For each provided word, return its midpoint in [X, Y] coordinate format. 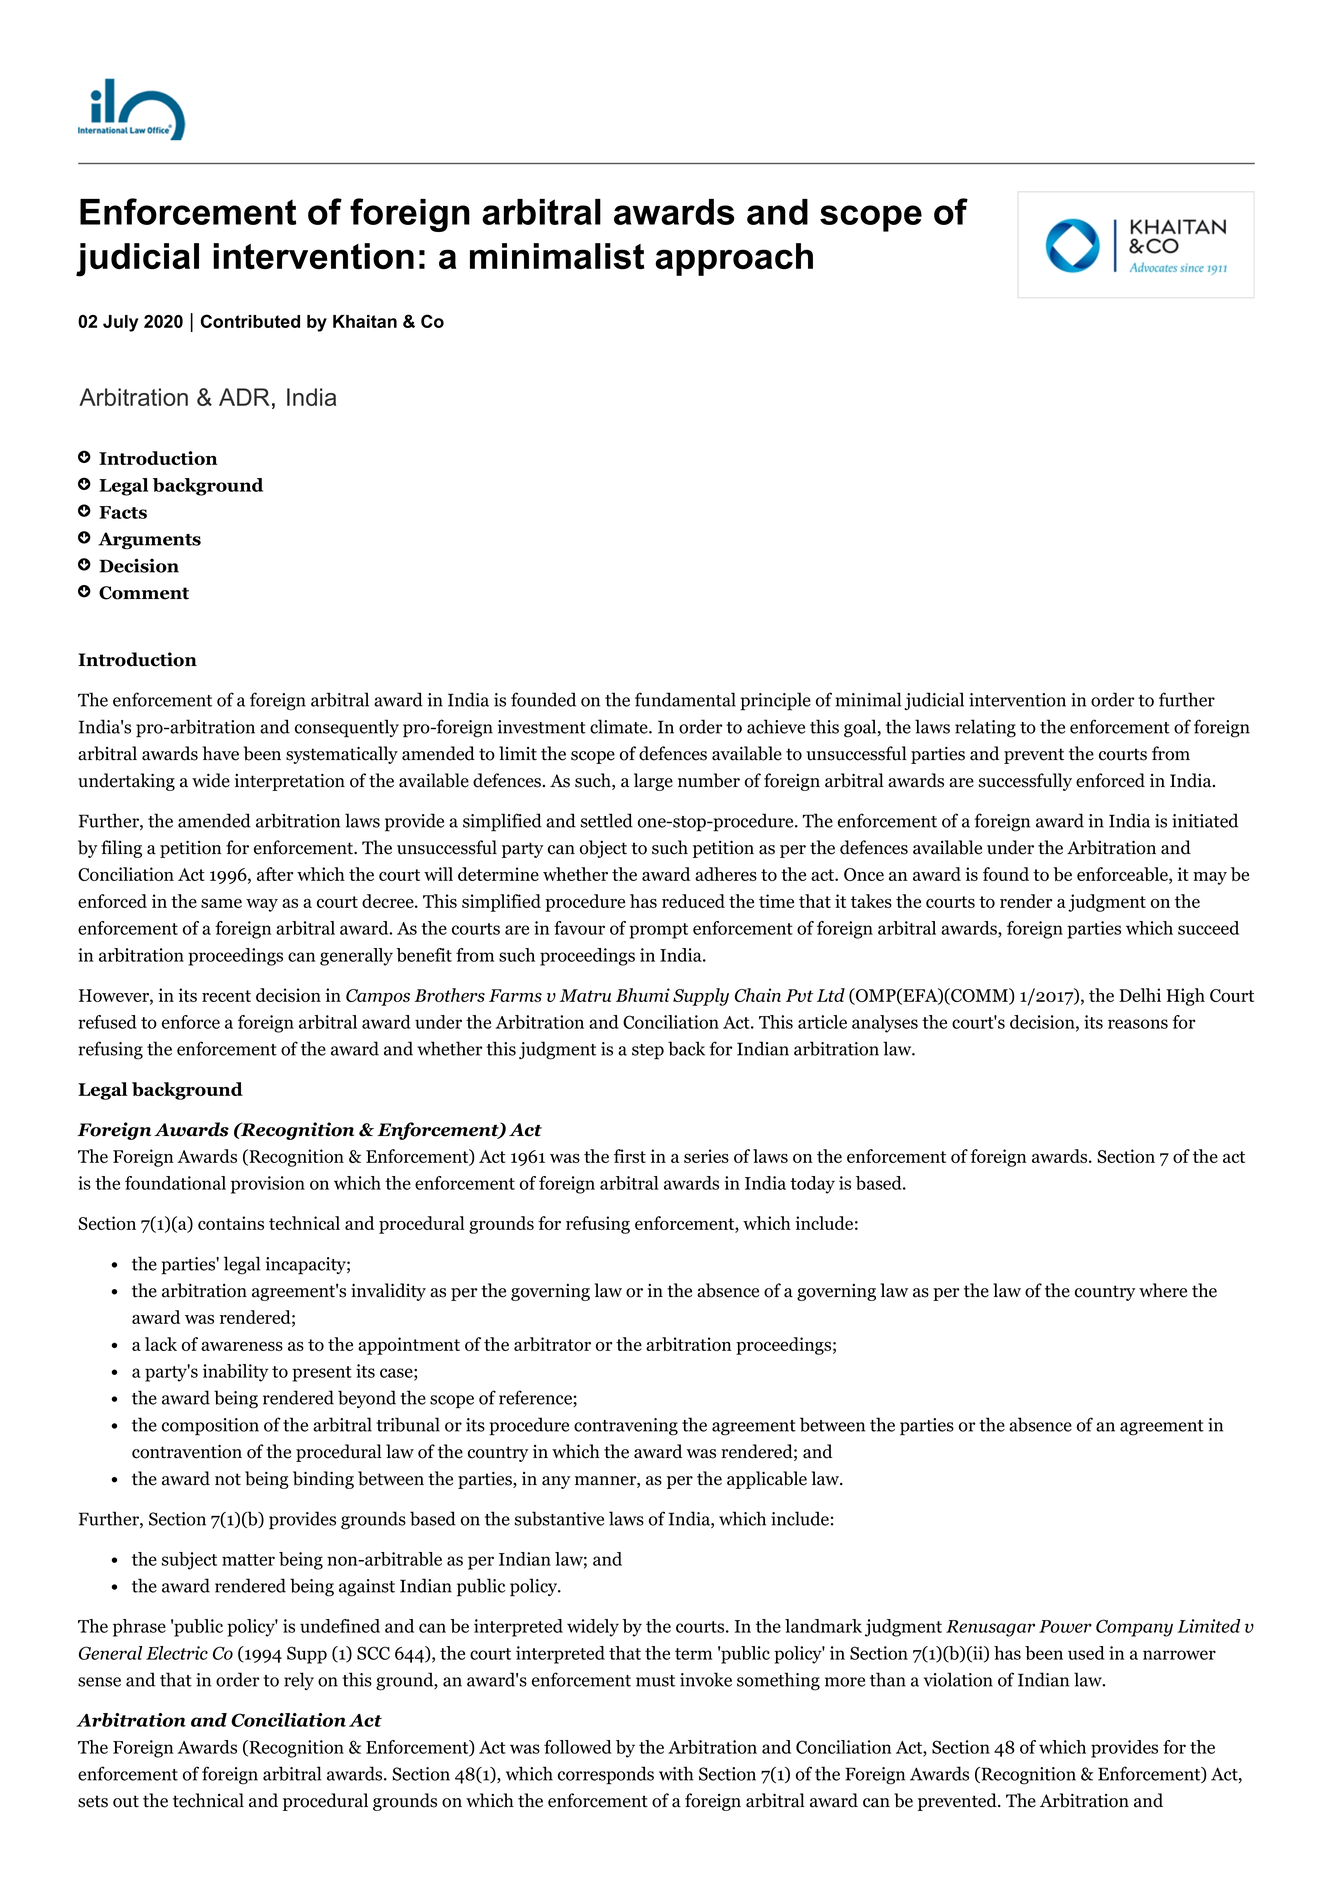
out [126, 1801]
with [676, 1773]
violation [958, 1679]
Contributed [250, 321]
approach [734, 259]
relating [985, 728]
